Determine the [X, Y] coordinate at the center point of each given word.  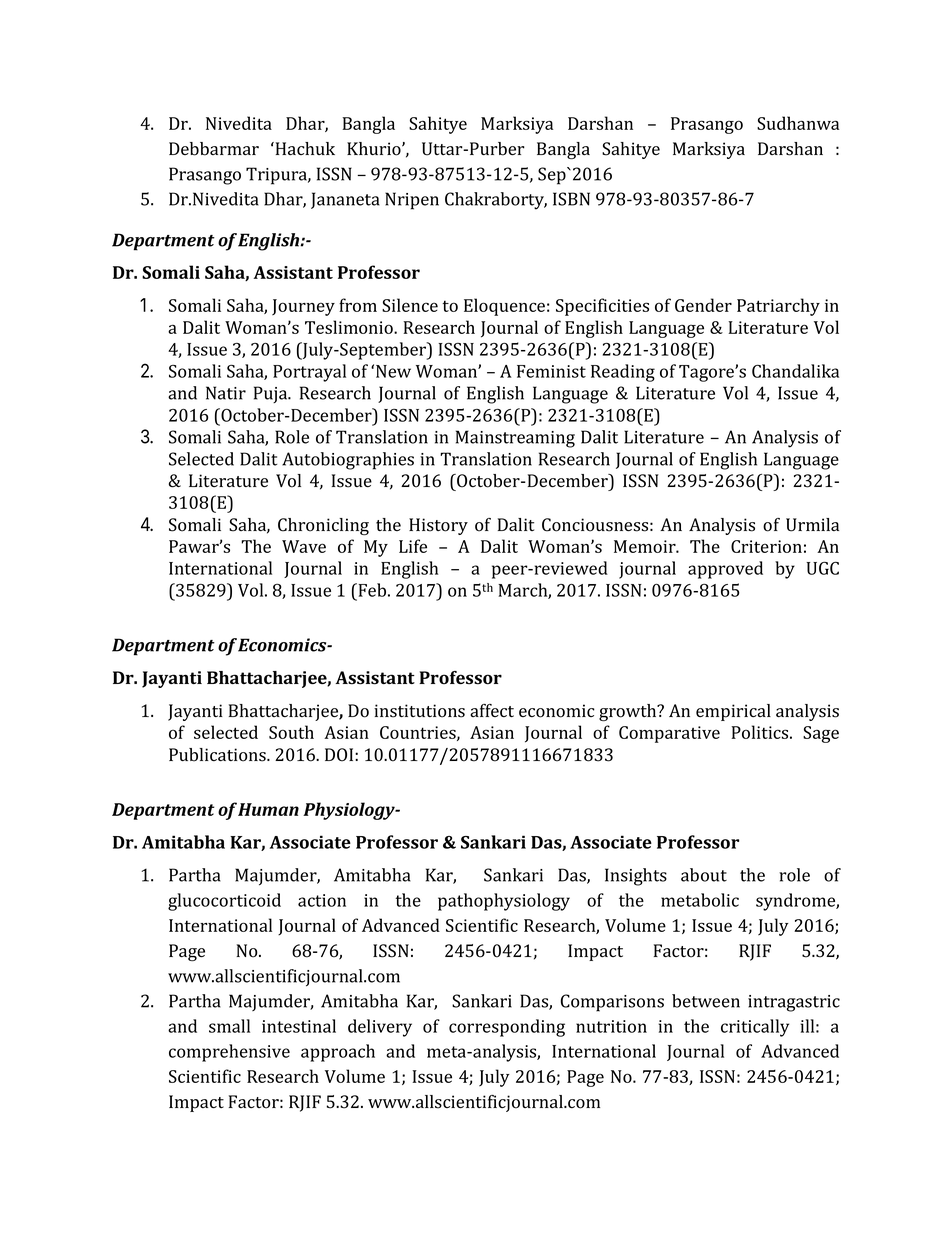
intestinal [299, 1026]
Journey [303, 307]
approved [725, 570]
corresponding [507, 1028]
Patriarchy [778, 307]
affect [492, 710]
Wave [304, 546]
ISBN [571, 199]
